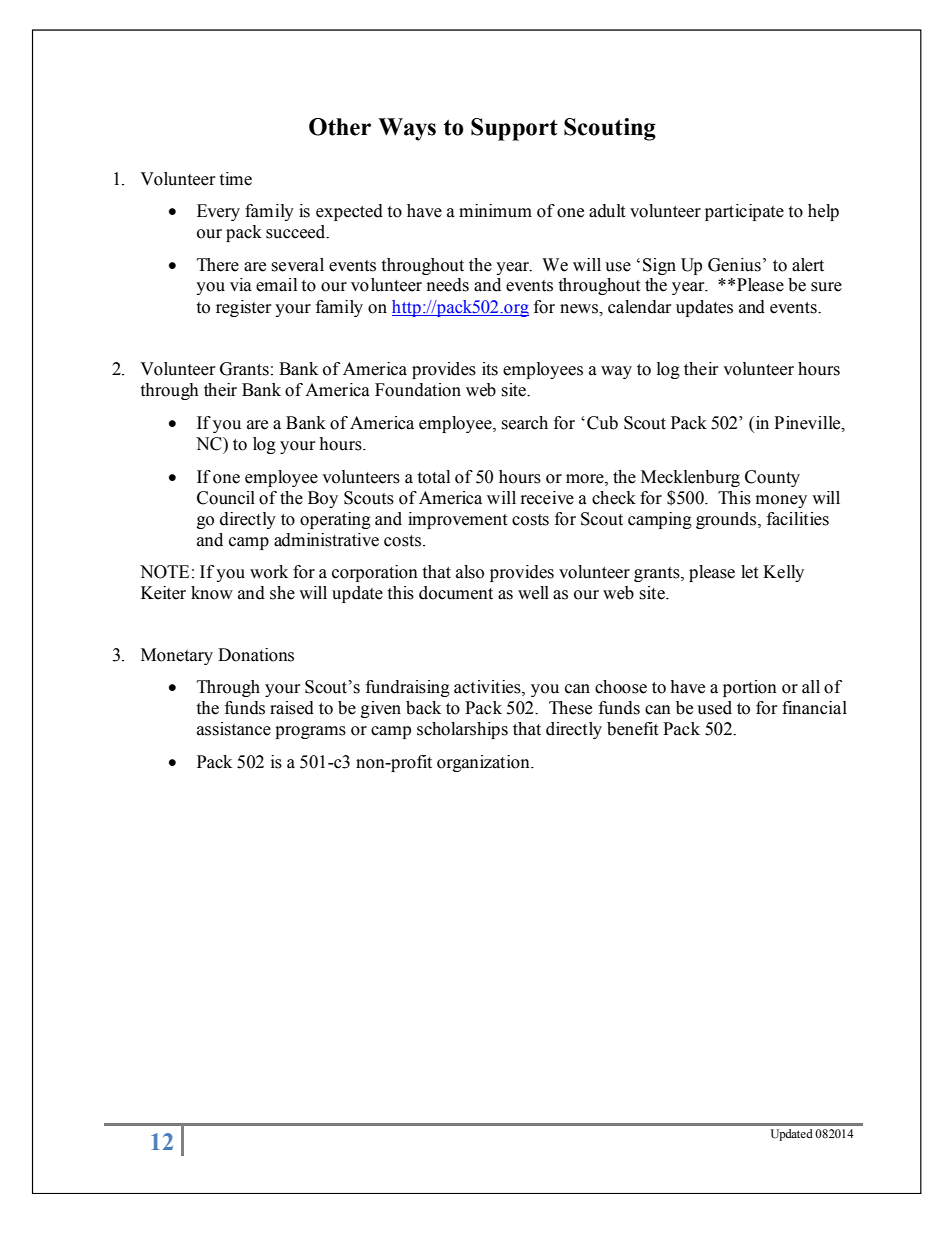  What do you see at coordinates (514, 129) in the image?
I see `Support` at bounding box center [514, 129].
